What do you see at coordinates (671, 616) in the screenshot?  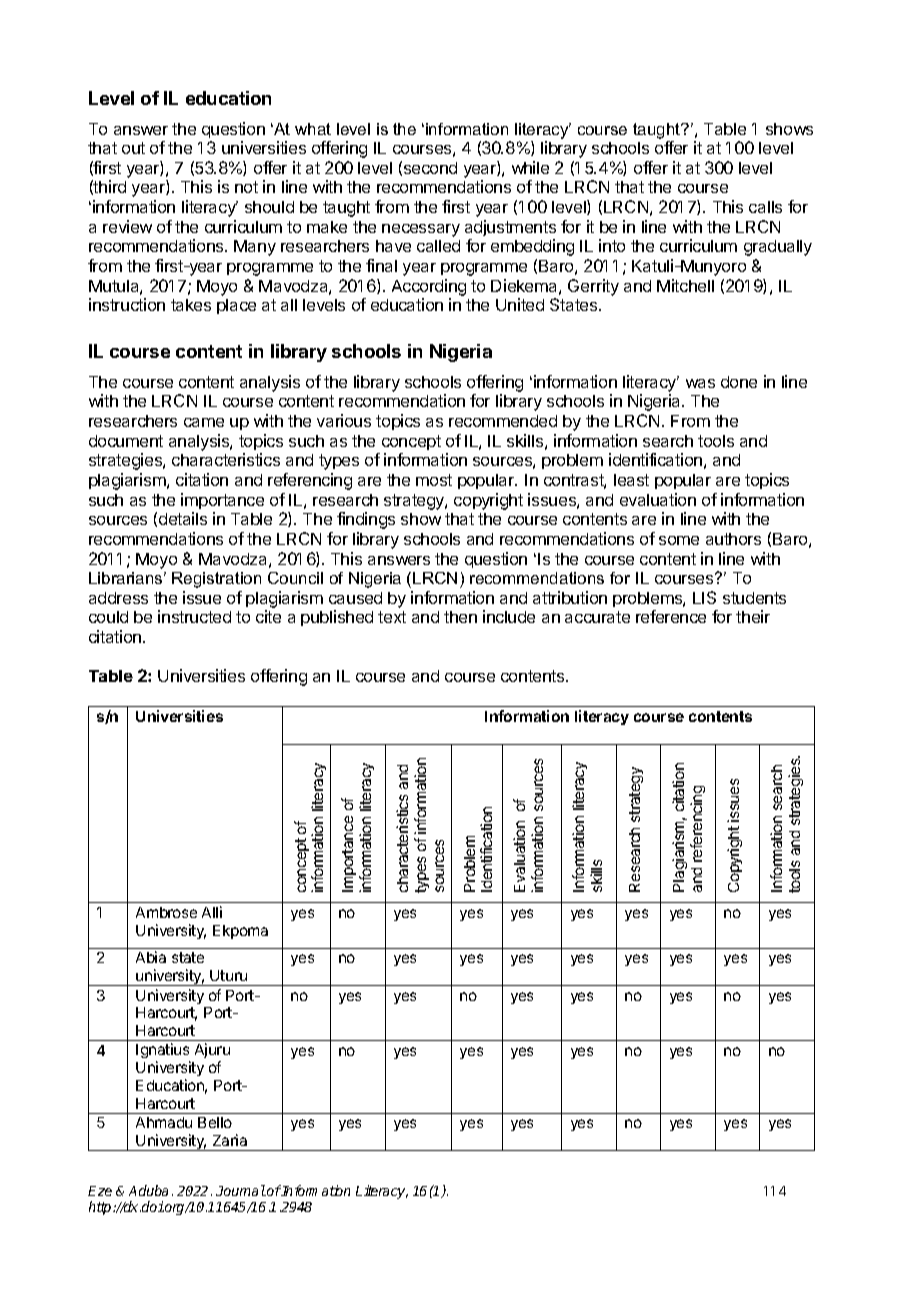 I see `reference` at bounding box center [671, 616].
